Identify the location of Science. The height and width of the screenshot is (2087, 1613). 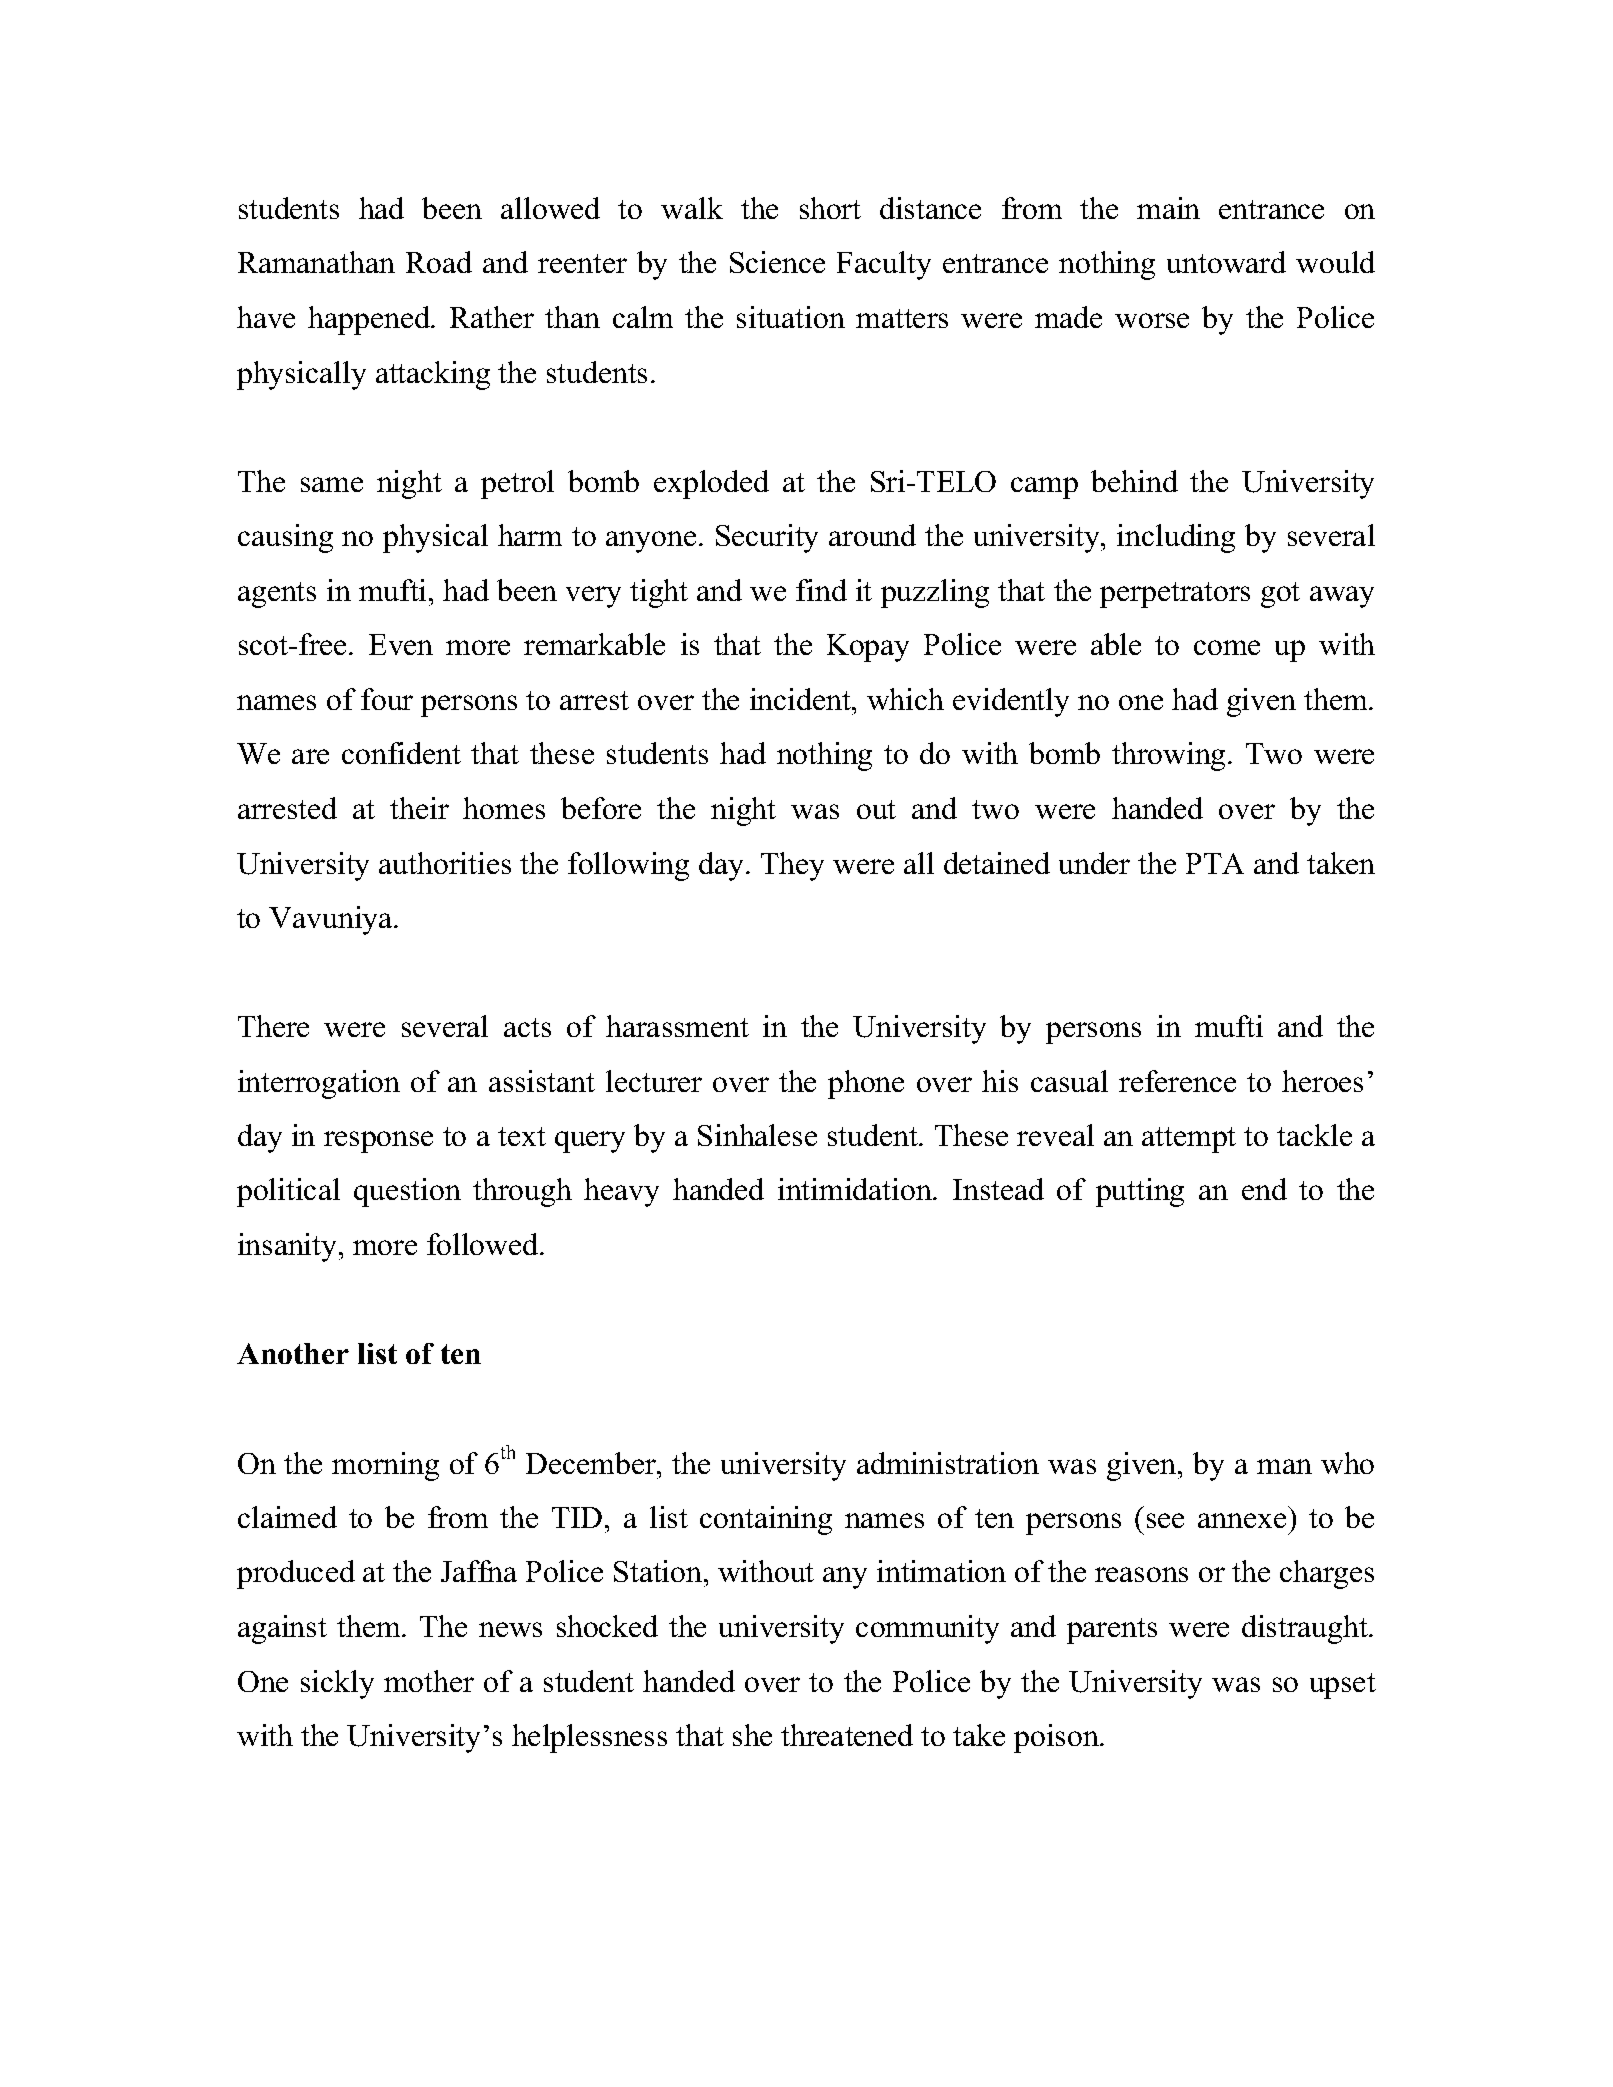
(777, 262).
